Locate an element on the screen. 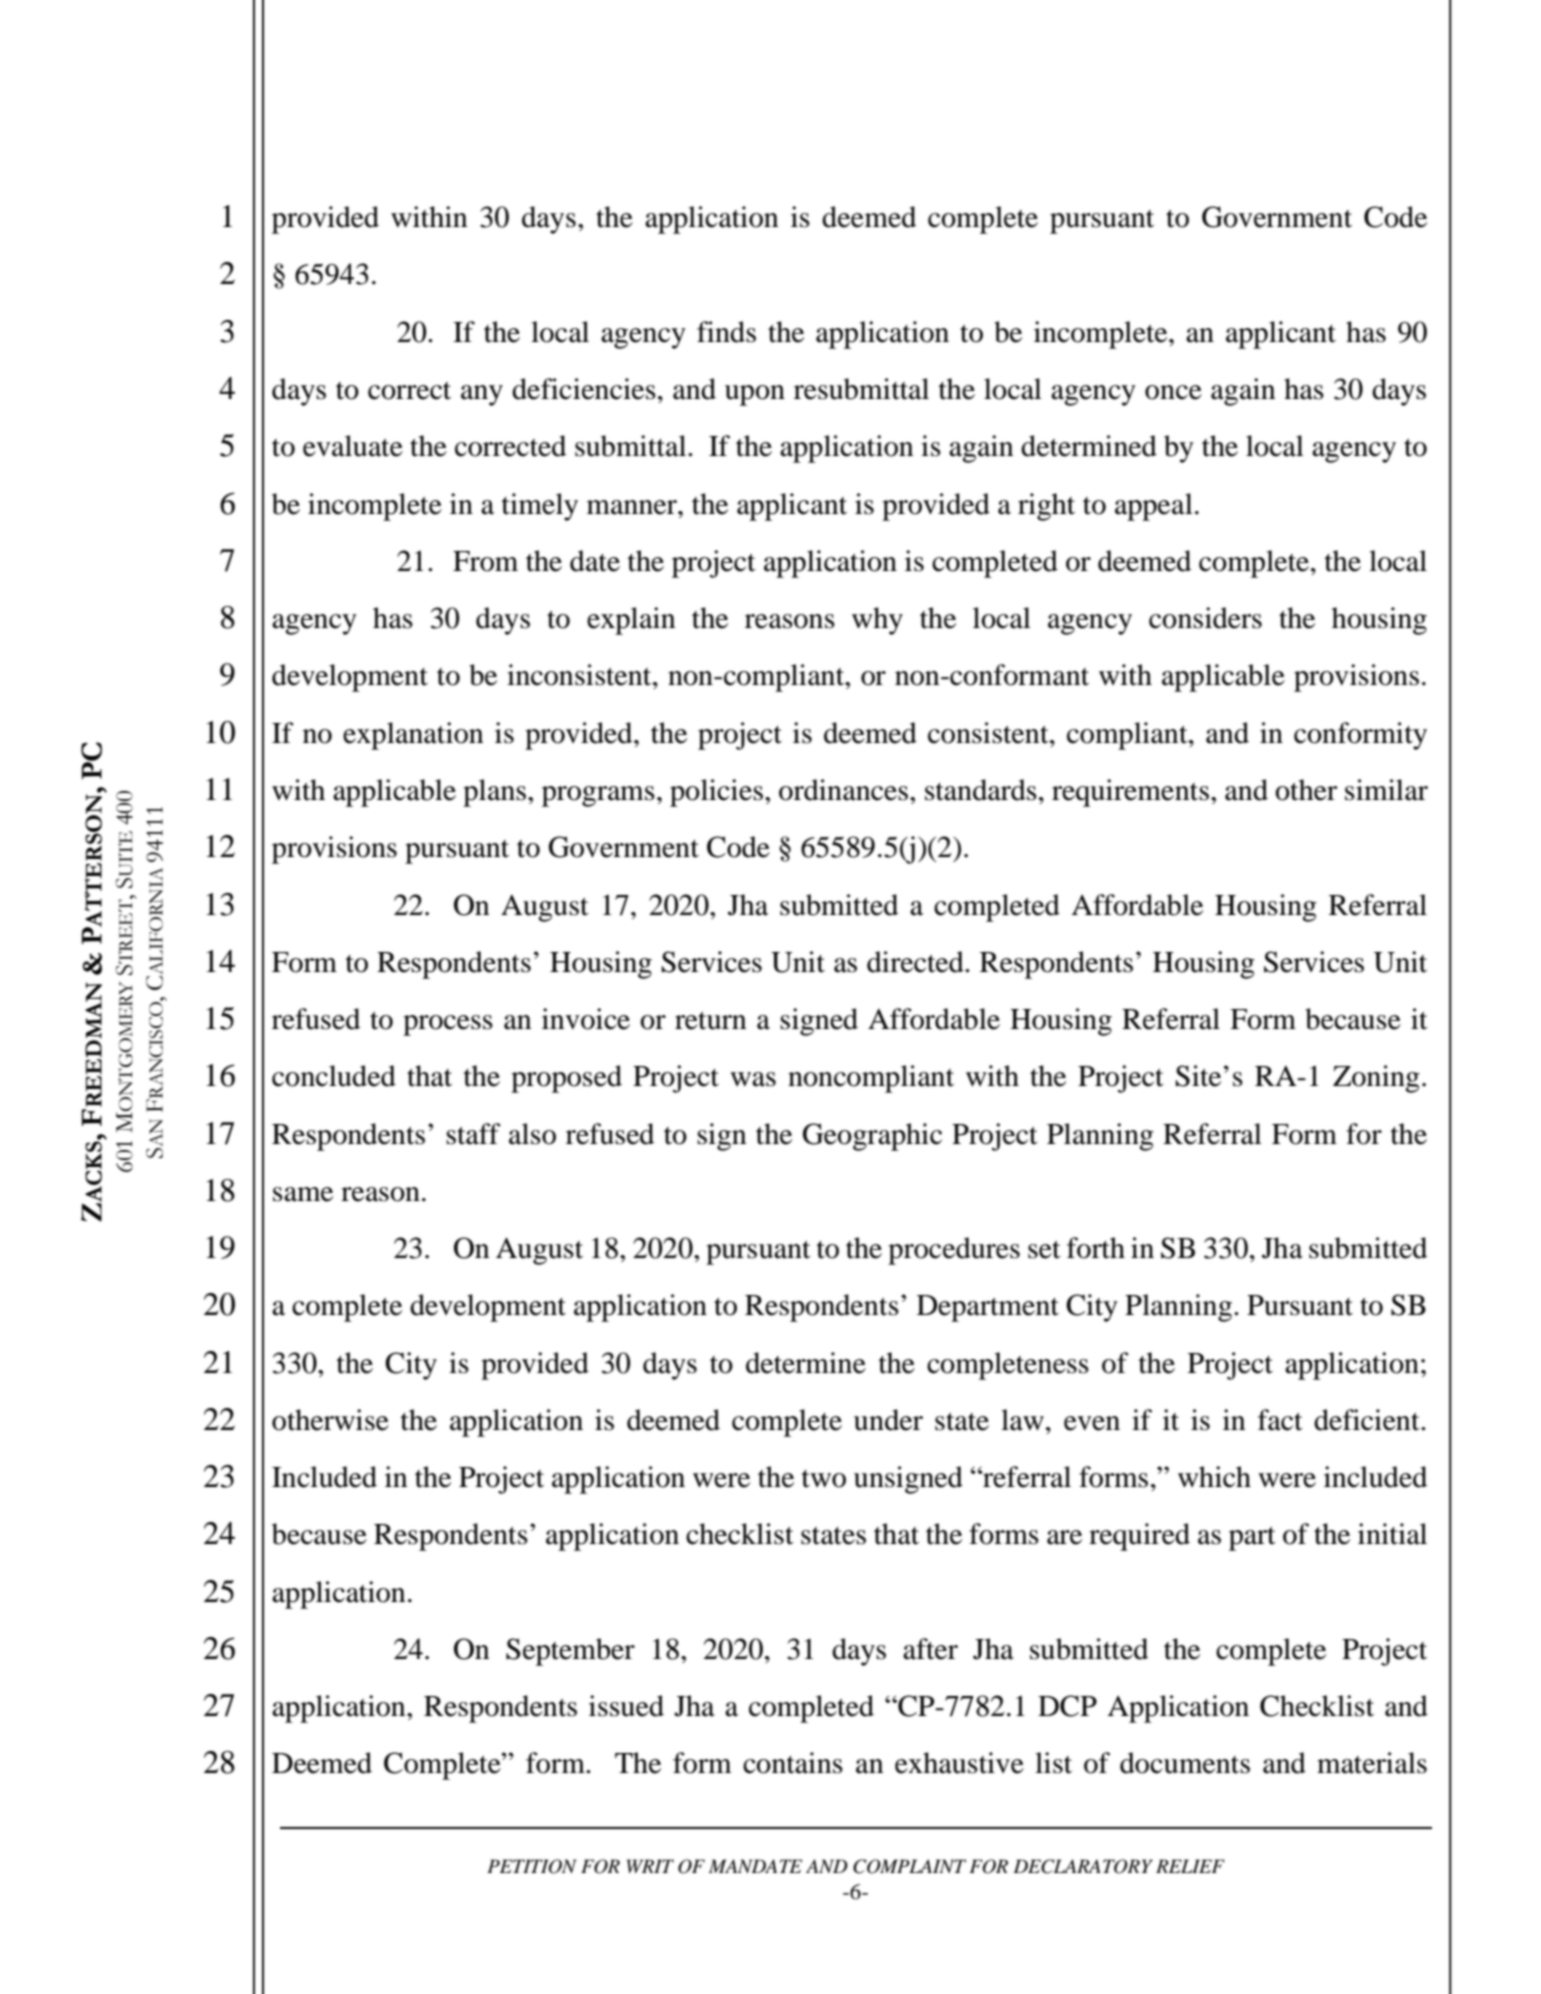 The image size is (1541, 1994). upon is located at coordinates (755, 395).
